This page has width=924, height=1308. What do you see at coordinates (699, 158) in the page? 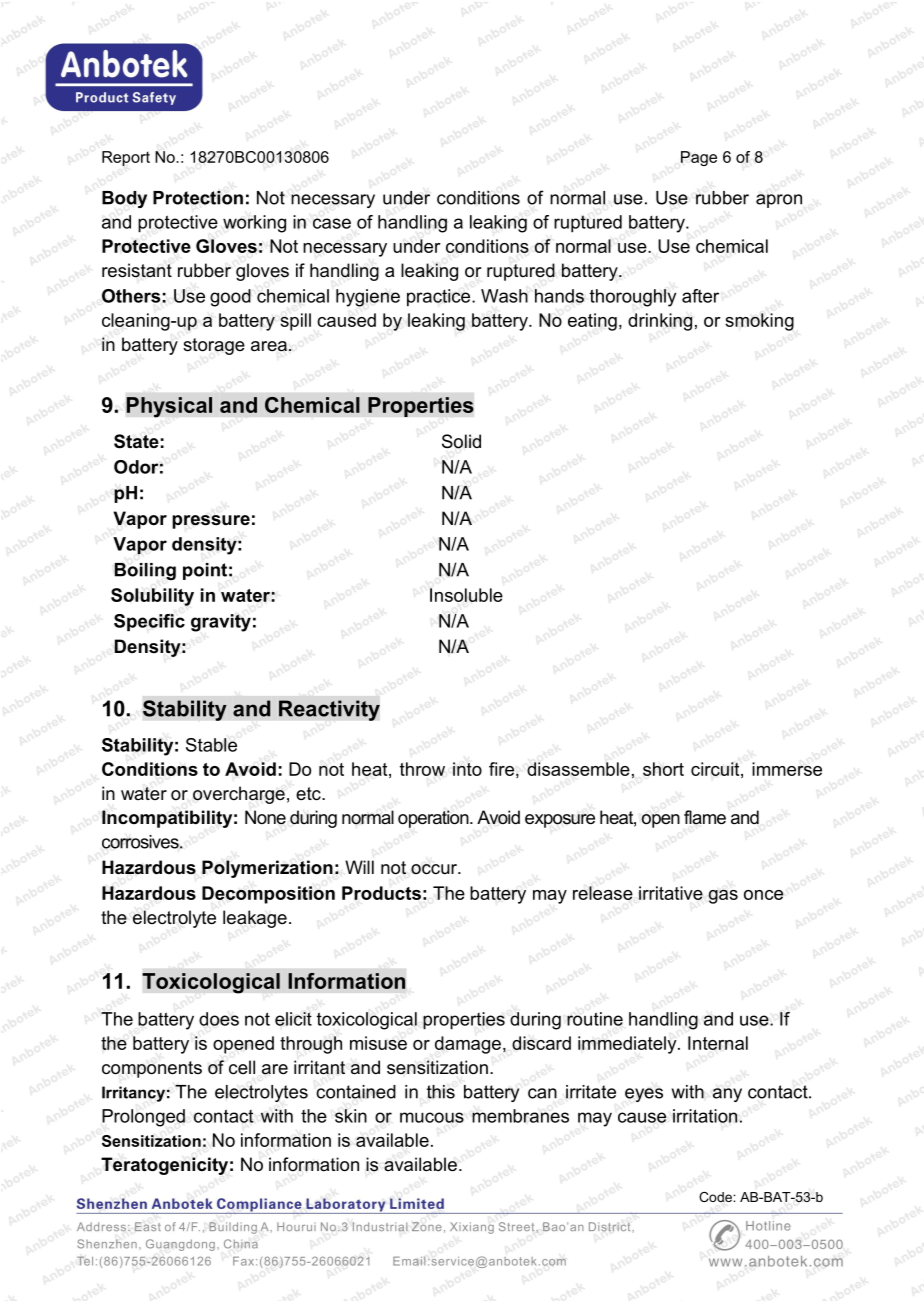
I see `Page` at bounding box center [699, 158].
